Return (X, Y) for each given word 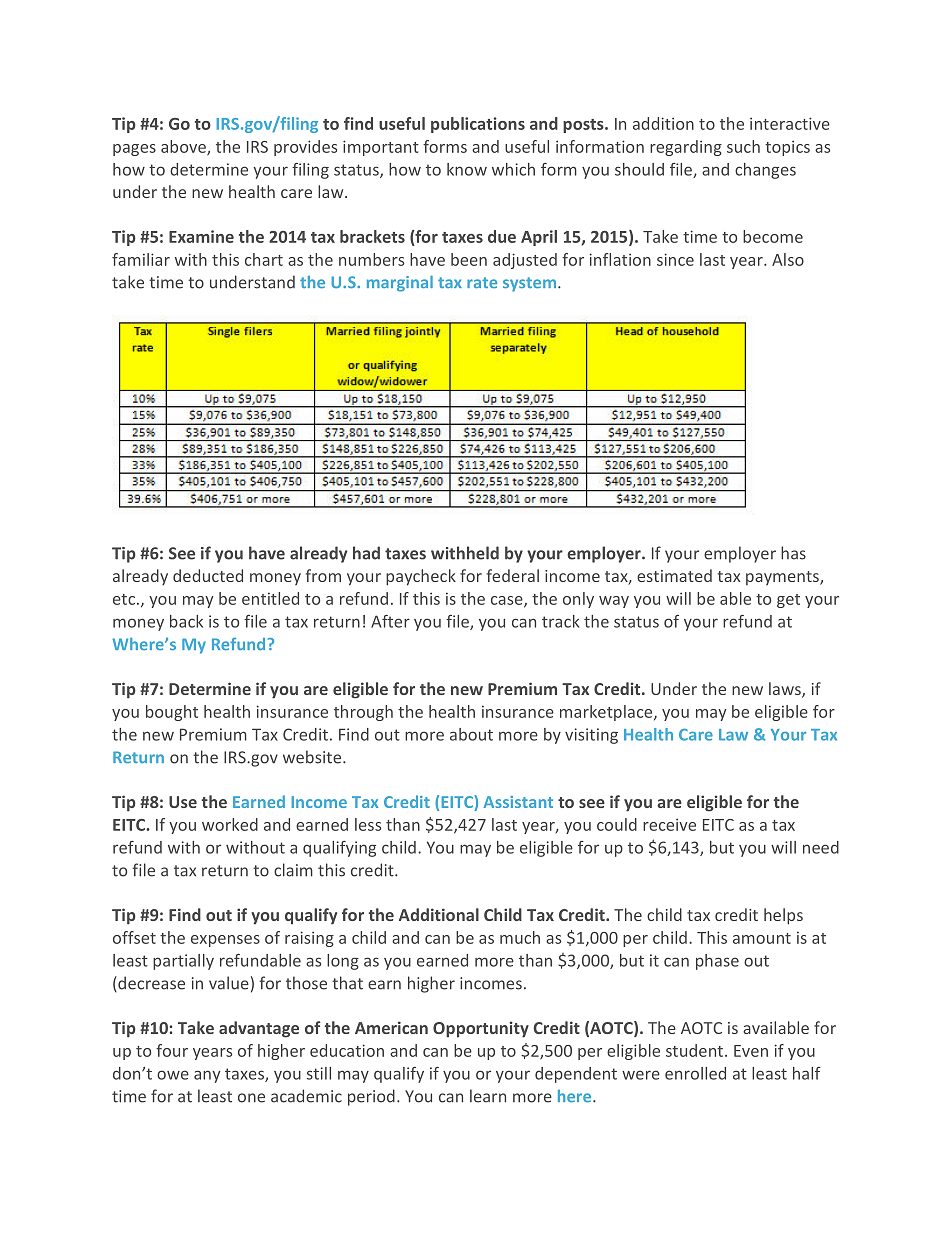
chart (264, 259)
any (207, 1076)
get (788, 601)
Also (788, 259)
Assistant (518, 802)
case (508, 601)
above (184, 147)
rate (482, 282)
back (186, 621)
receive (669, 824)
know (467, 169)
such (743, 146)
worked (230, 824)
